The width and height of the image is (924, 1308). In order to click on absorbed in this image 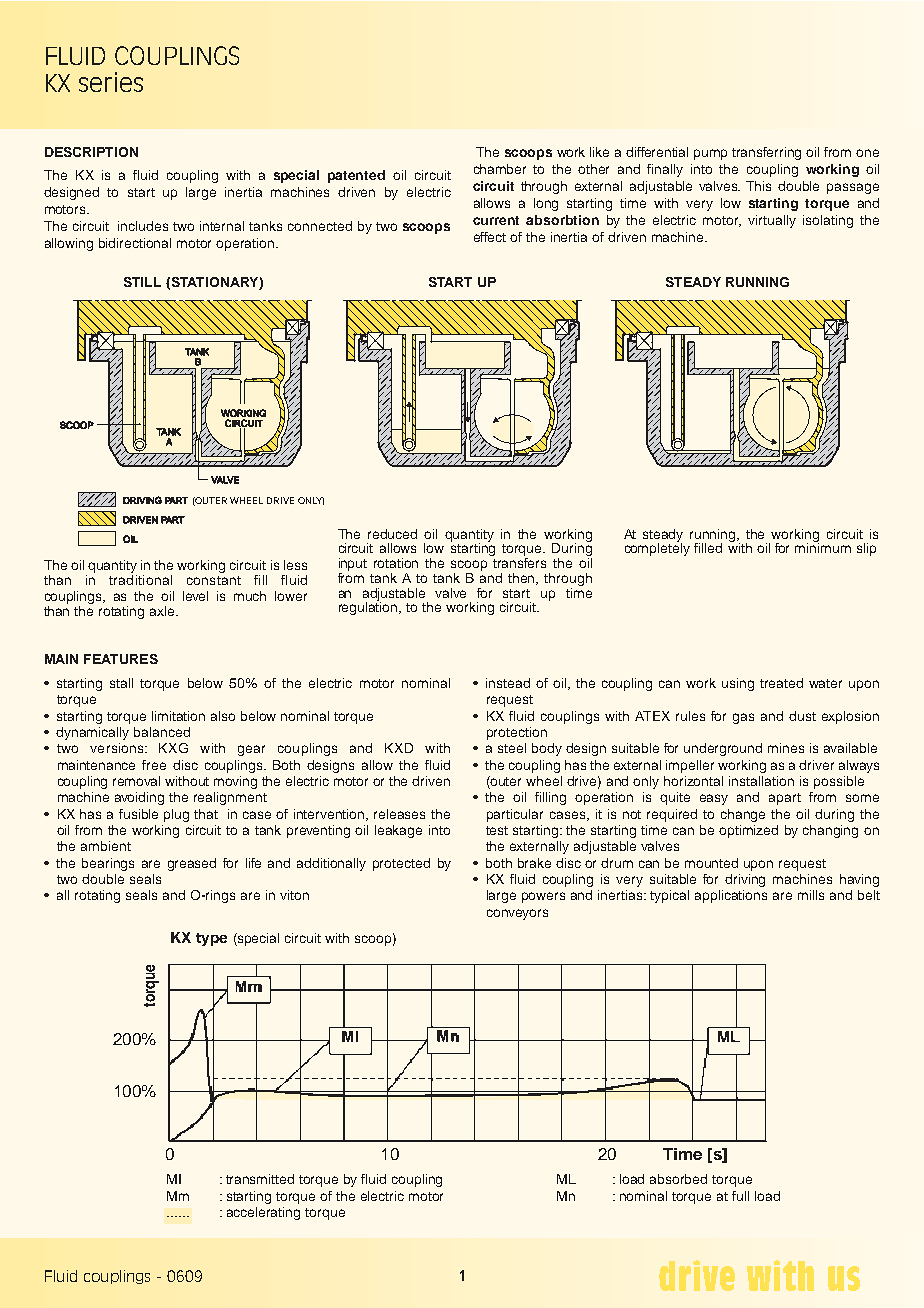, I will do `click(678, 1179)`.
